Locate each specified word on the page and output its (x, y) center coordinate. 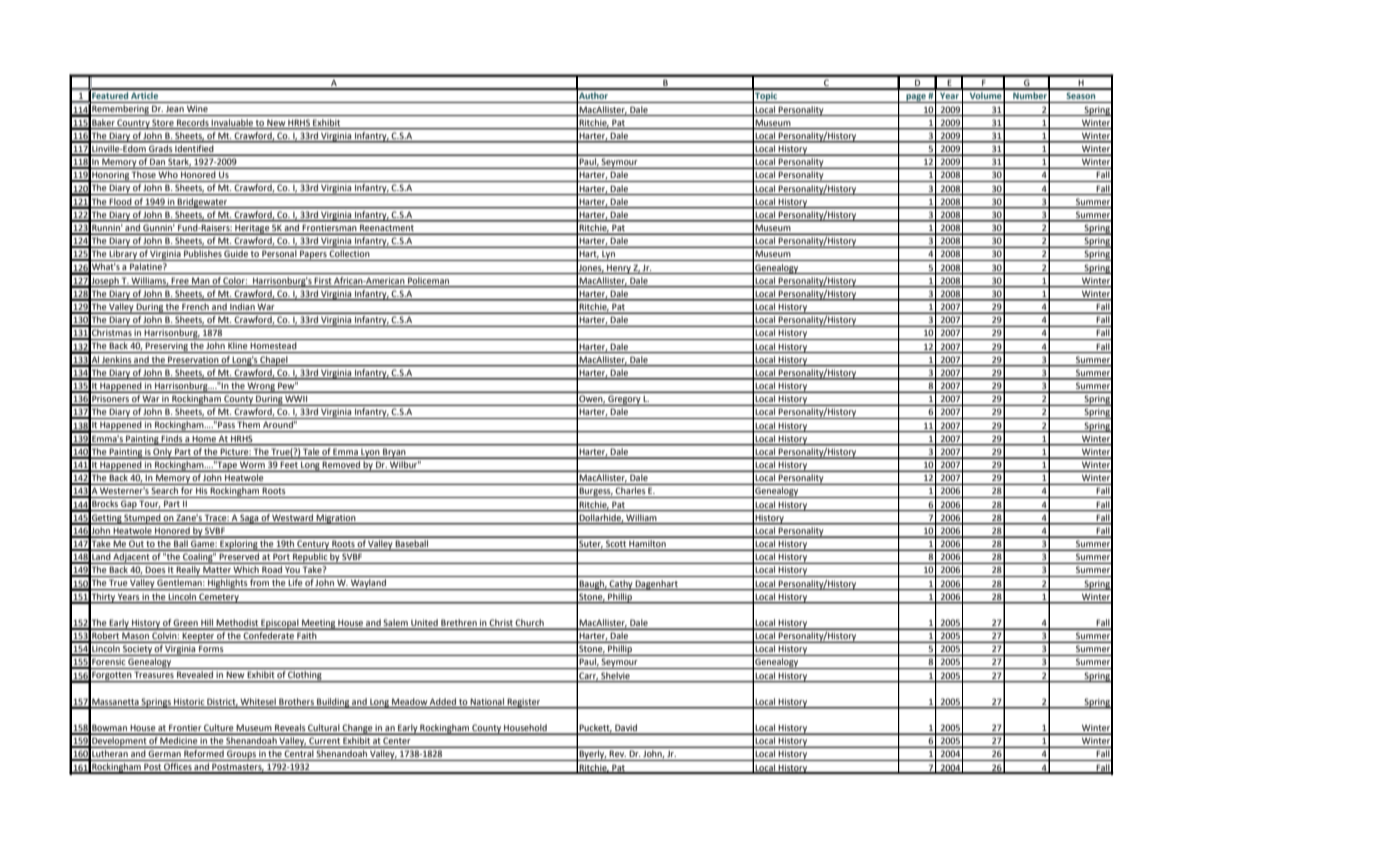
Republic (310, 558)
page (916, 98)
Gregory (624, 400)
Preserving (167, 347)
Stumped (143, 519)
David (626, 729)
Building (333, 703)
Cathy (621, 585)
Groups (241, 755)
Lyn (608, 256)
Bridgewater (203, 203)
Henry (619, 269)
